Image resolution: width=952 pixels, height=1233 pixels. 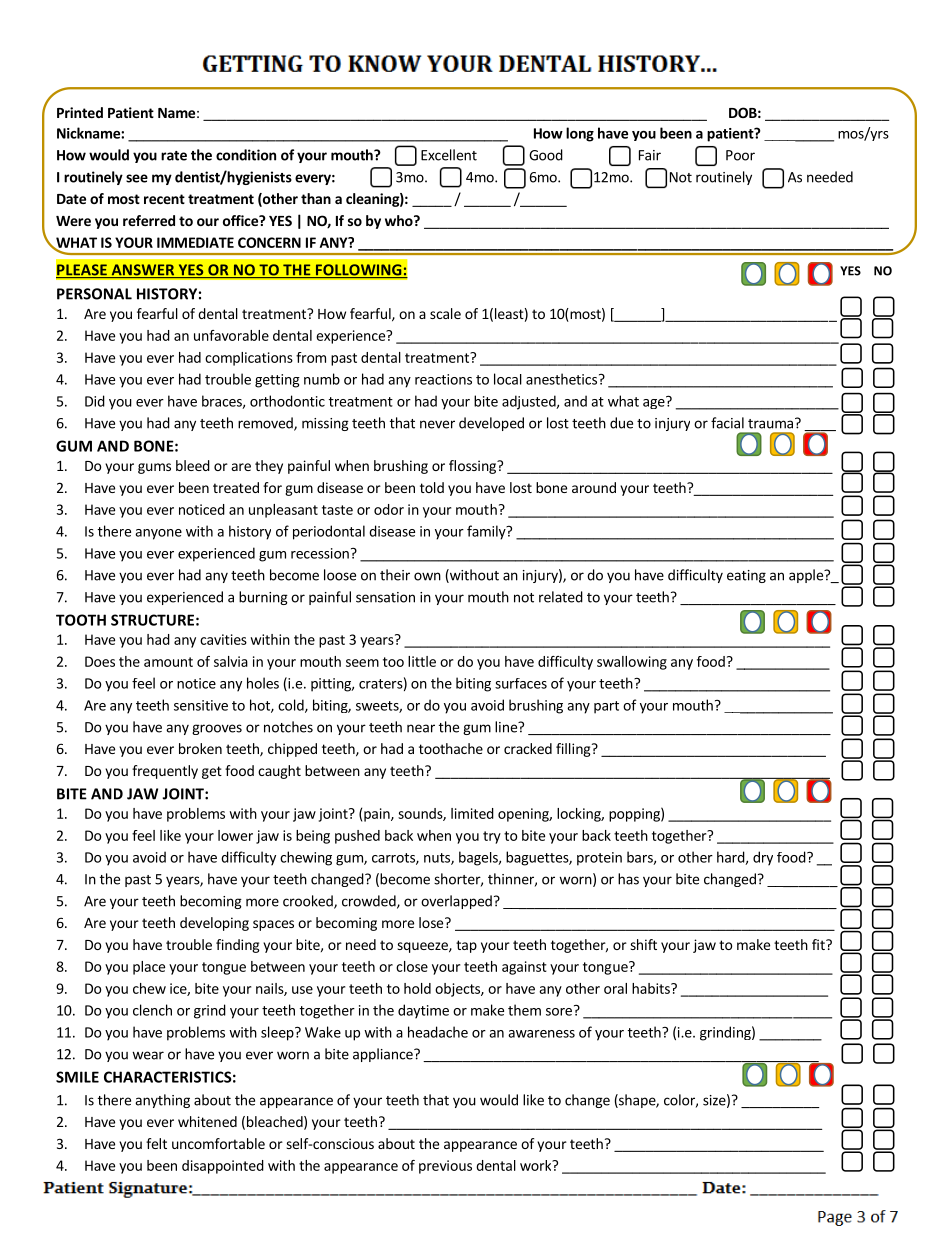 I want to click on amount, so click(x=168, y=662).
